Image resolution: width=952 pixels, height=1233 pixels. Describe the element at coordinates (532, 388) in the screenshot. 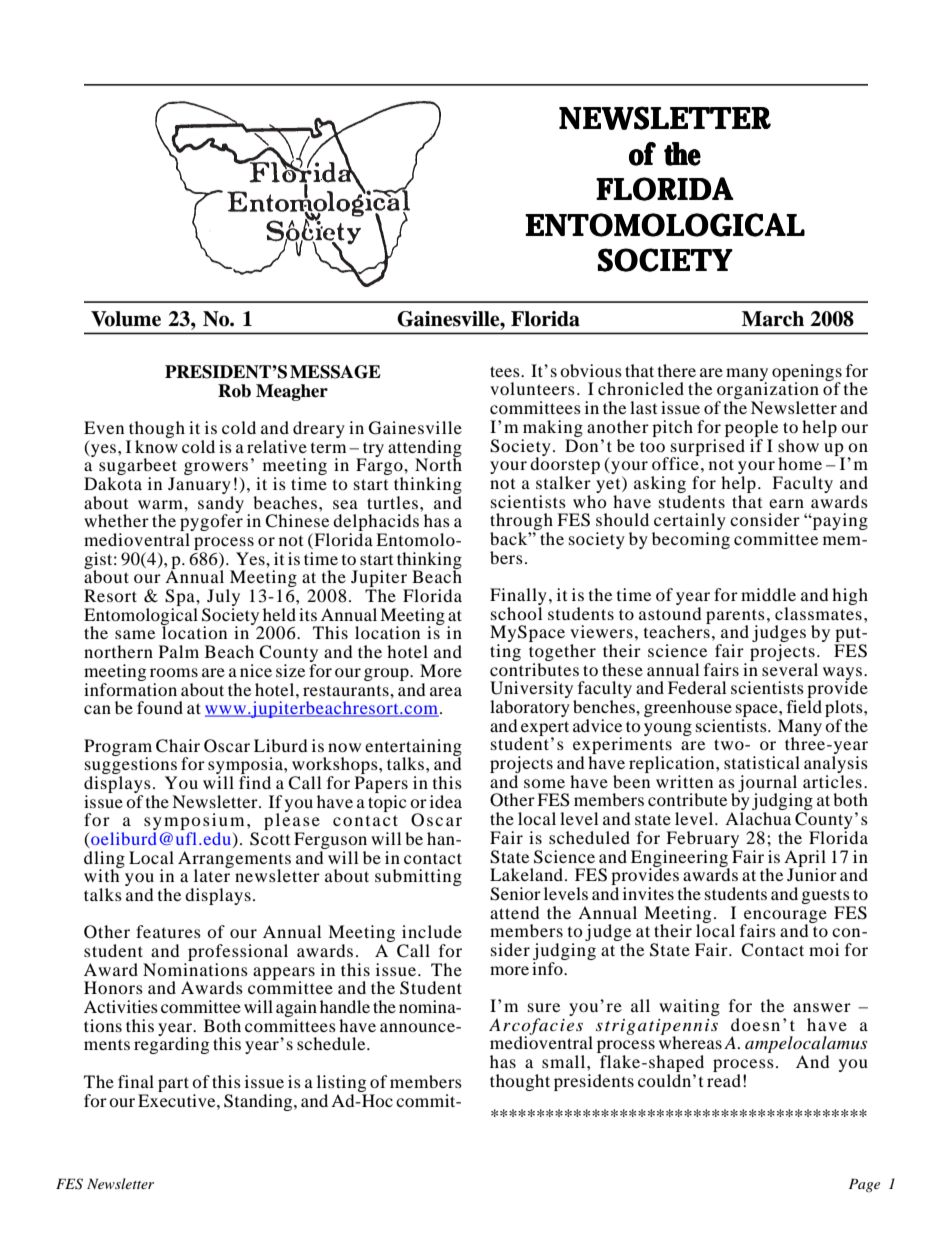

I see `volunteers` at that location.
